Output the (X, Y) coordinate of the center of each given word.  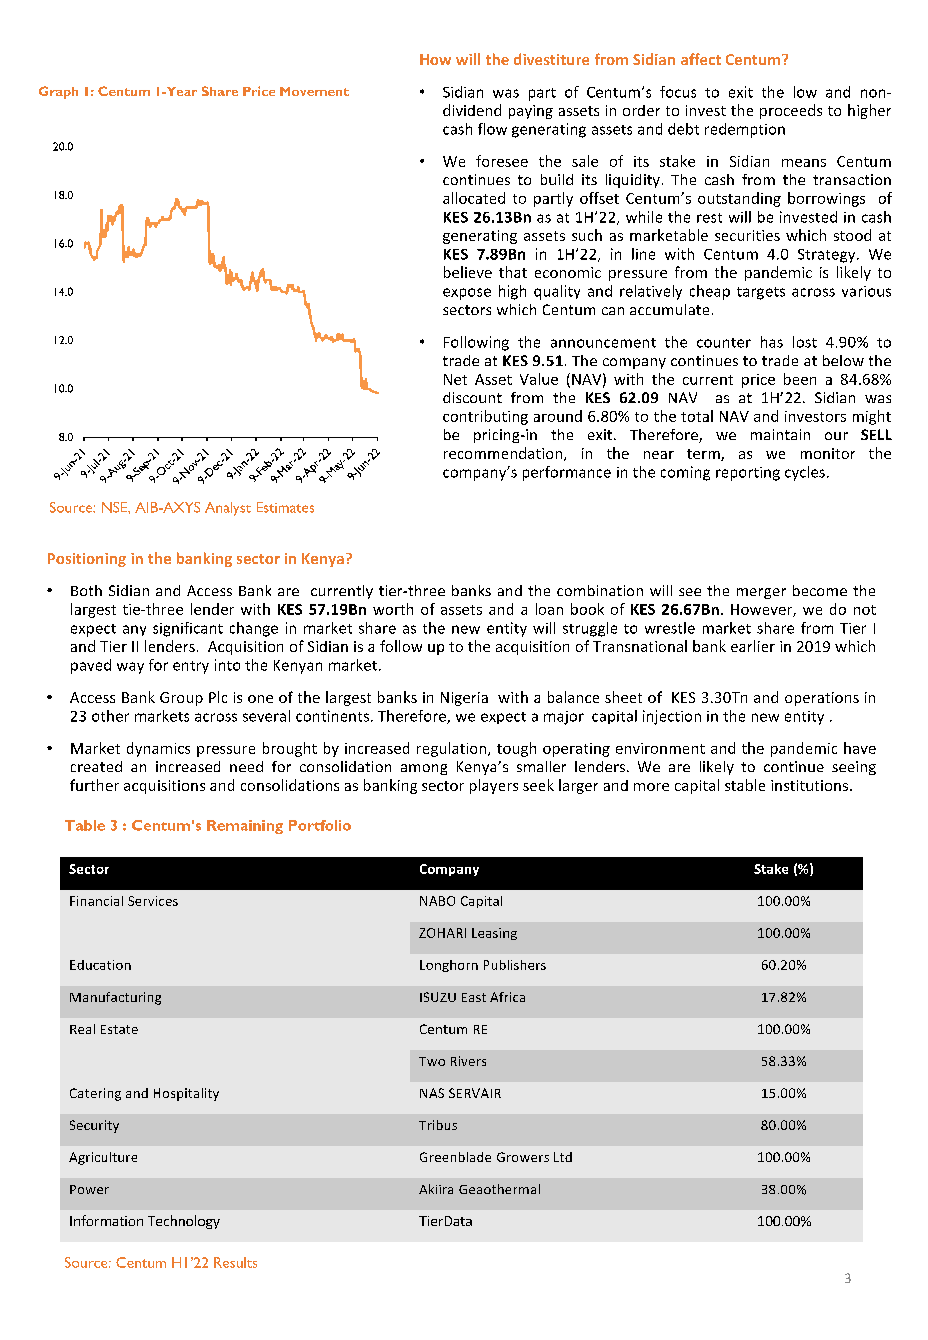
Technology (184, 1222)
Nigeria (464, 699)
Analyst (228, 509)
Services (153, 901)
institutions (811, 785)
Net (455, 379)
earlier (753, 646)
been (800, 379)
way (130, 668)
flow (492, 129)
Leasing (494, 934)
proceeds (791, 111)
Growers (523, 1157)
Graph (58, 92)
